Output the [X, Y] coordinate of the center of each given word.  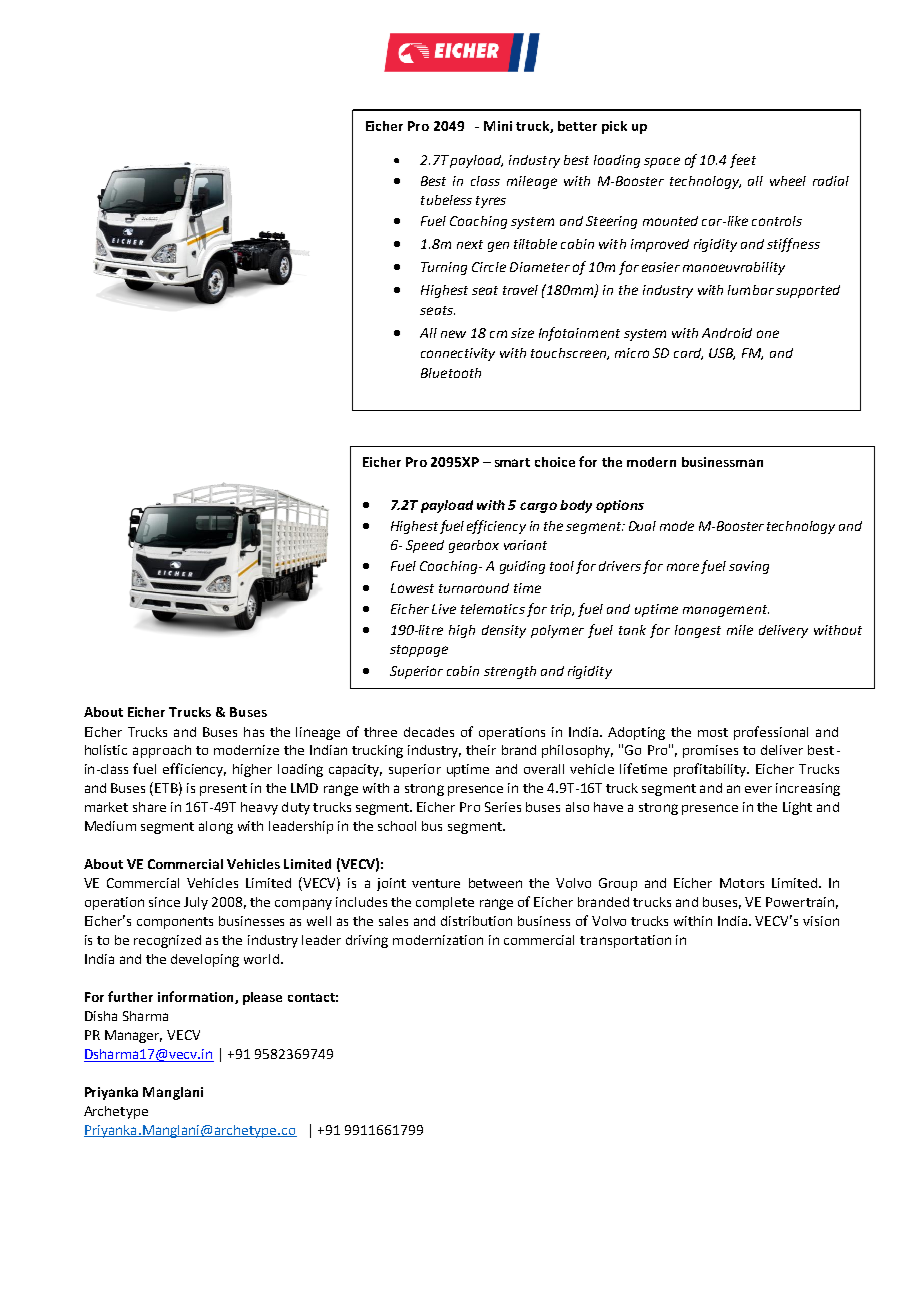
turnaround [474, 588]
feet [743, 161]
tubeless [446, 200]
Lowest [412, 588]
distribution [476, 921]
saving [749, 567]
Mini [498, 126]
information [197, 997]
